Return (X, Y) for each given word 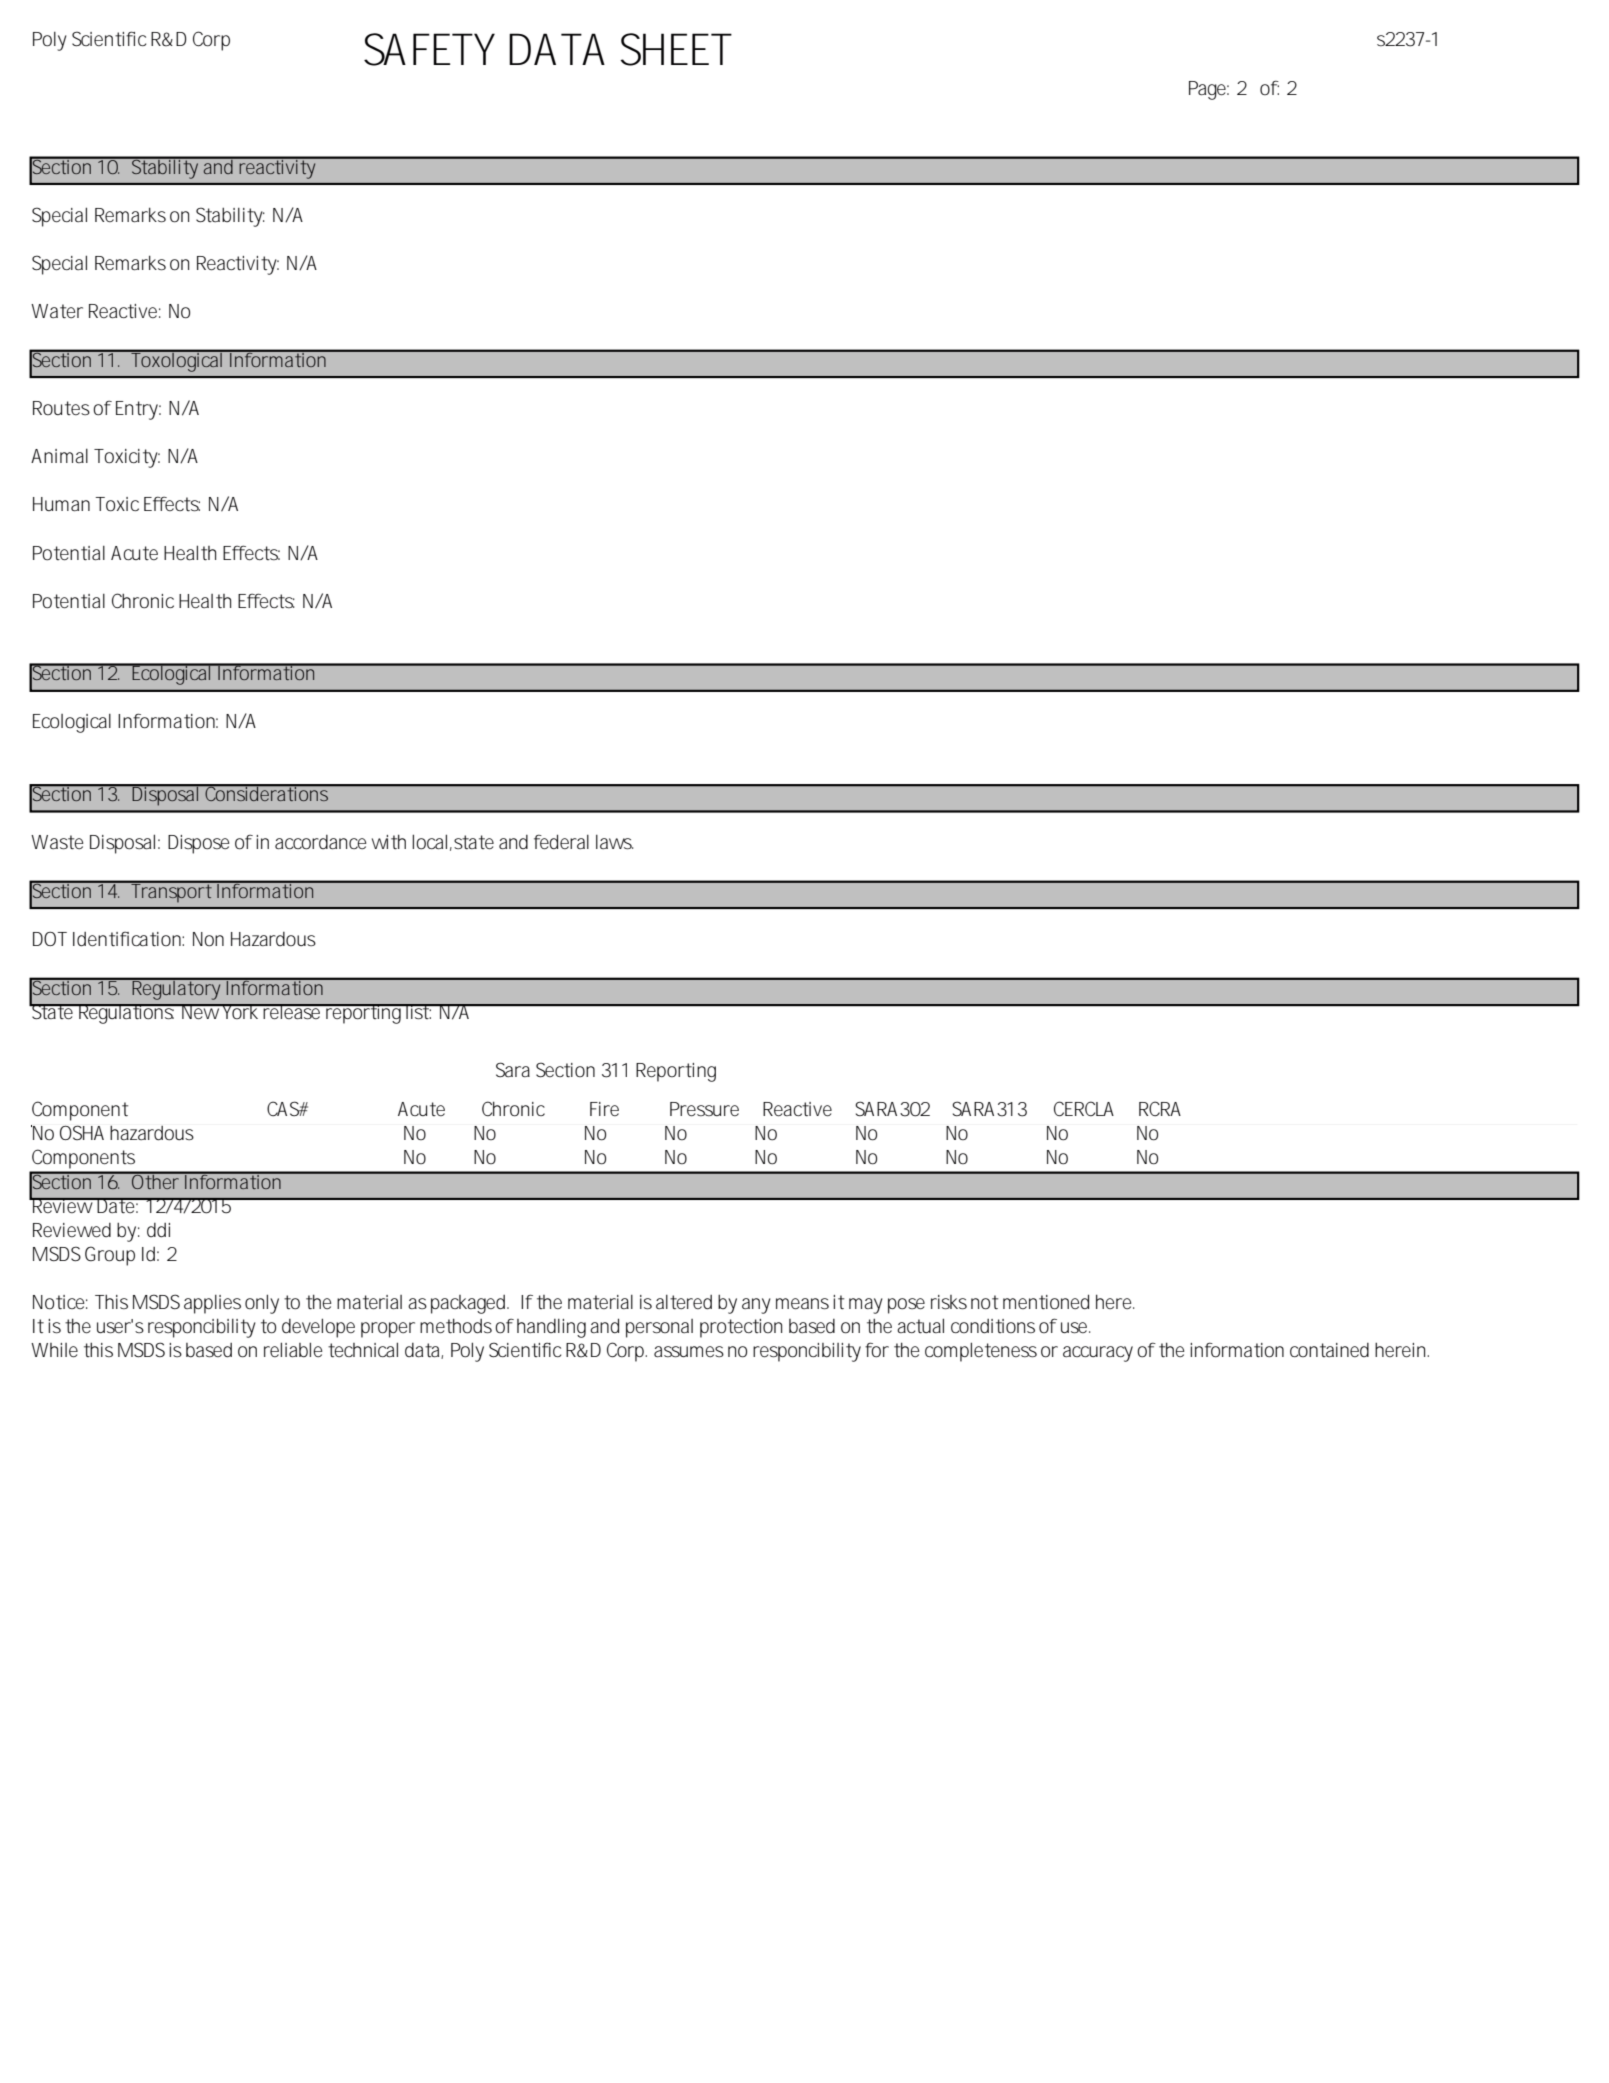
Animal (59, 456)
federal (561, 842)
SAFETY (429, 49)
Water (57, 311)
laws (614, 842)
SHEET (676, 49)
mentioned (1046, 1302)
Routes (61, 408)
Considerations (267, 793)
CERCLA (1084, 1109)
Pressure (704, 1109)
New (200, 1011)
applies (212, 1304)
